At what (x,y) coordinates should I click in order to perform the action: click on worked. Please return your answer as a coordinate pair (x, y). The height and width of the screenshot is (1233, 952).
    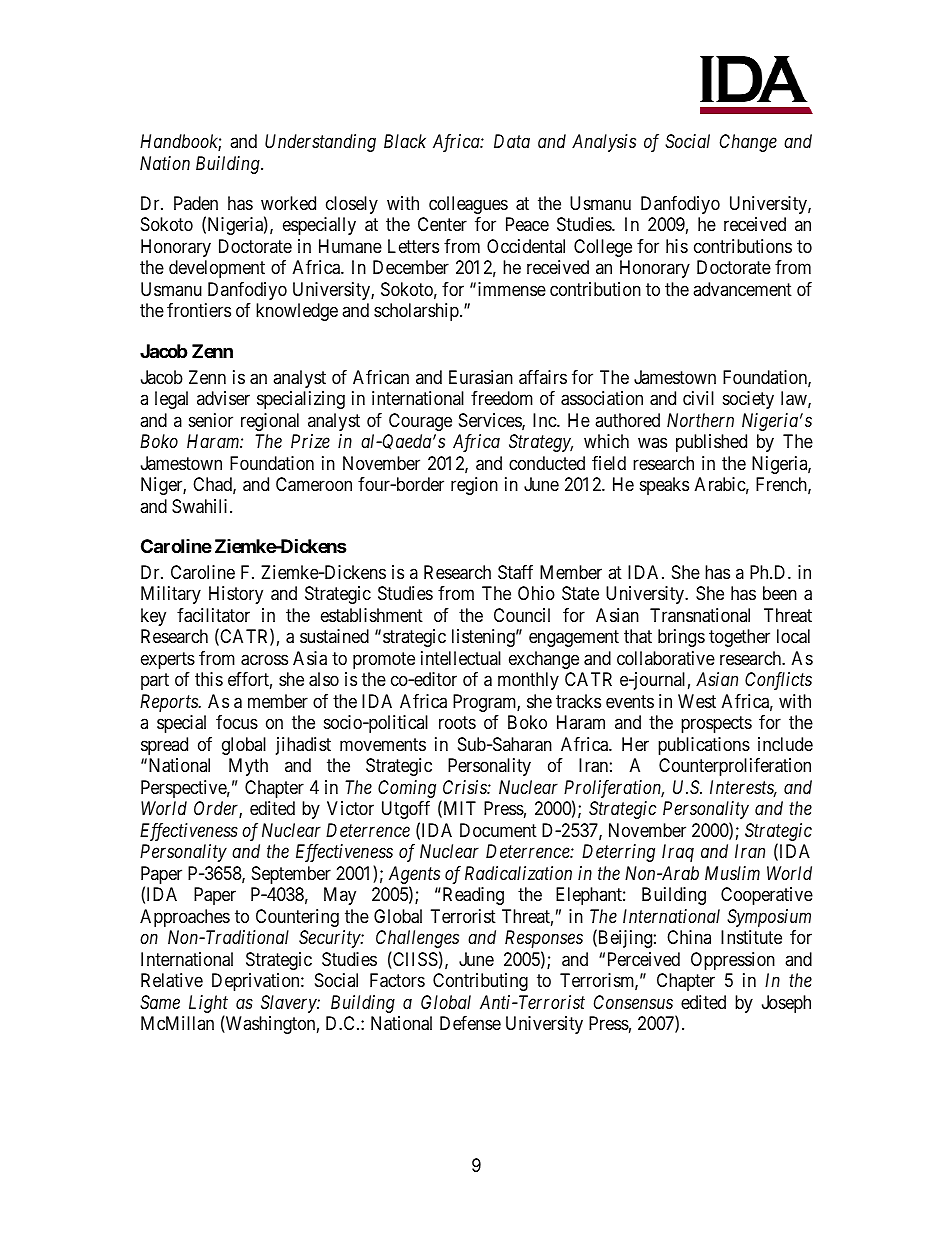
    Looking at the image, I should click on (288, 203).
